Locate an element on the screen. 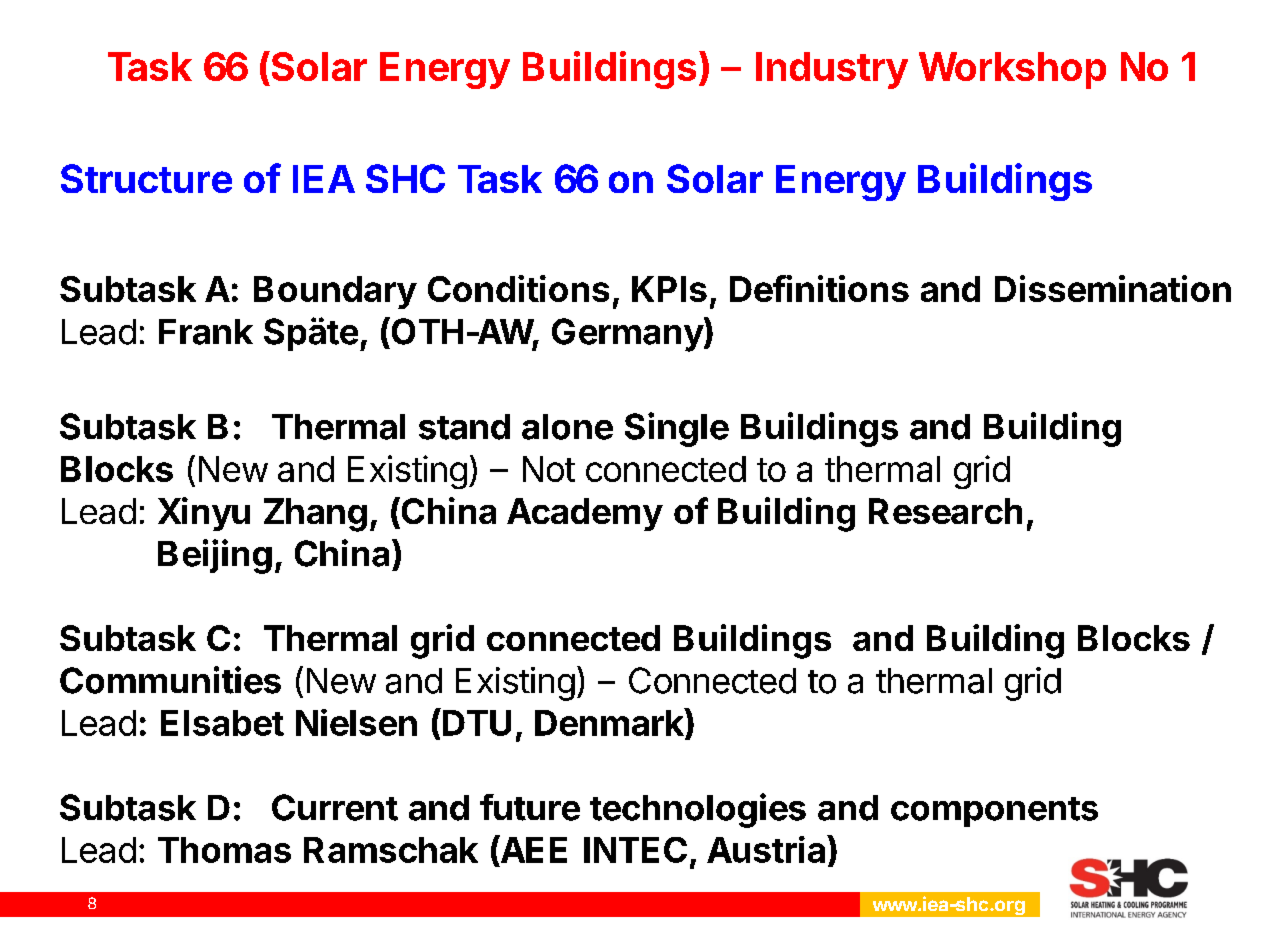 This screenshot has height=952, width=1270. Frank is located at coordinates (206, 332).
